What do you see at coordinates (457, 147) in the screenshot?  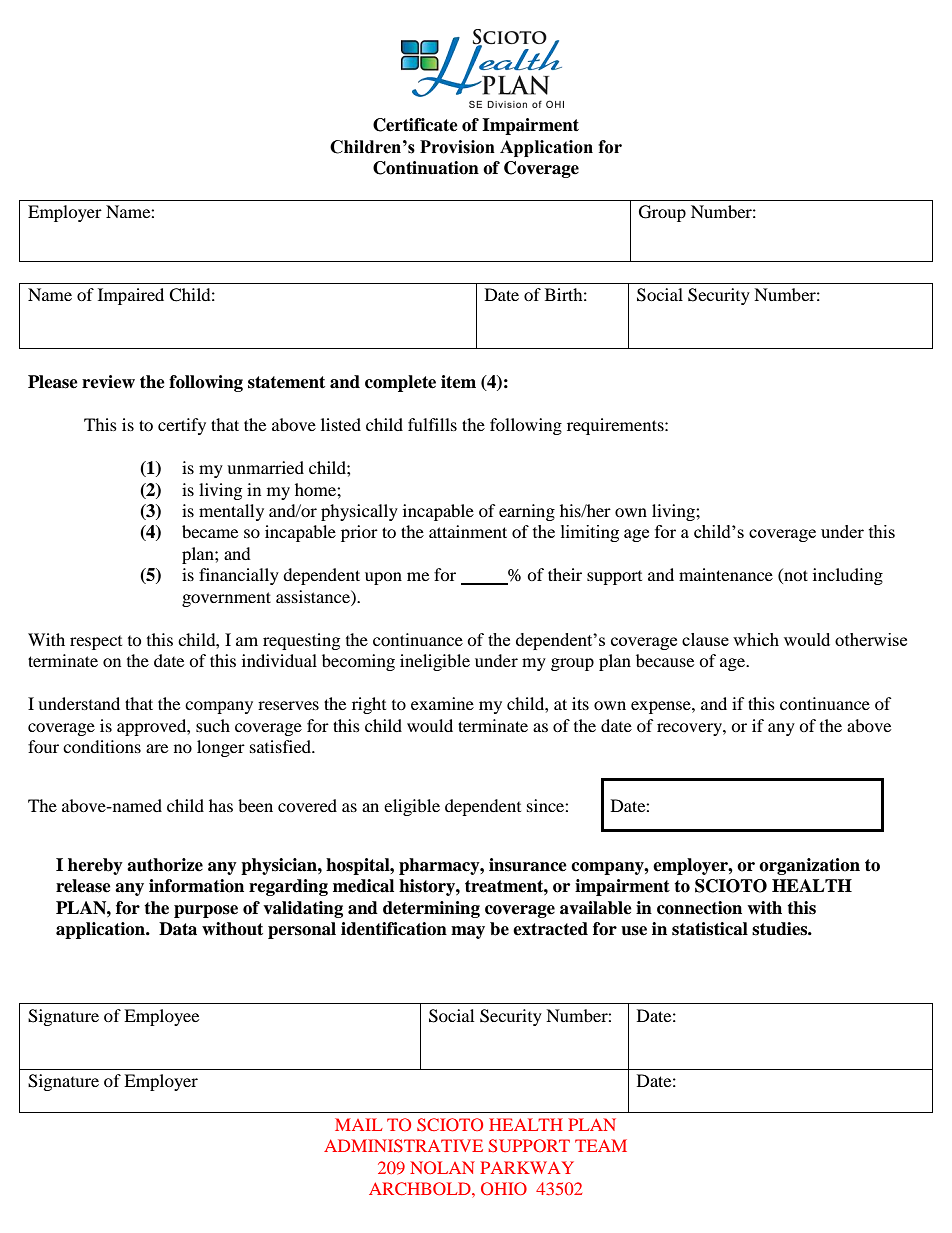 I see `Provision` at bounding box center [457, 147].
